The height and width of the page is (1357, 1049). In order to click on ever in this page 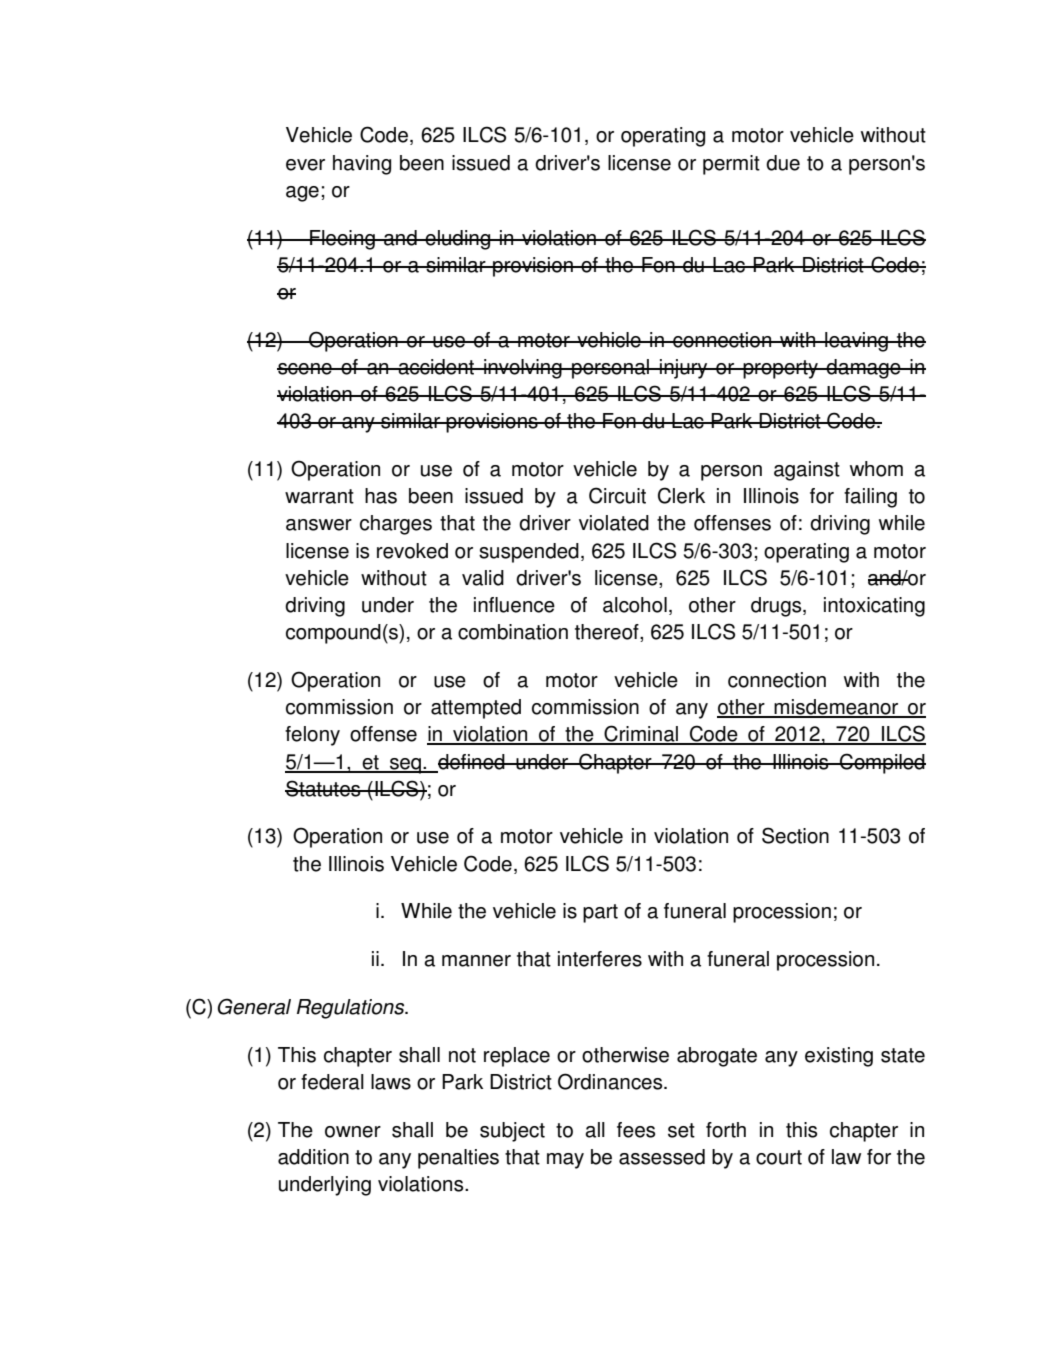, I will do `click(305, 165)`.
